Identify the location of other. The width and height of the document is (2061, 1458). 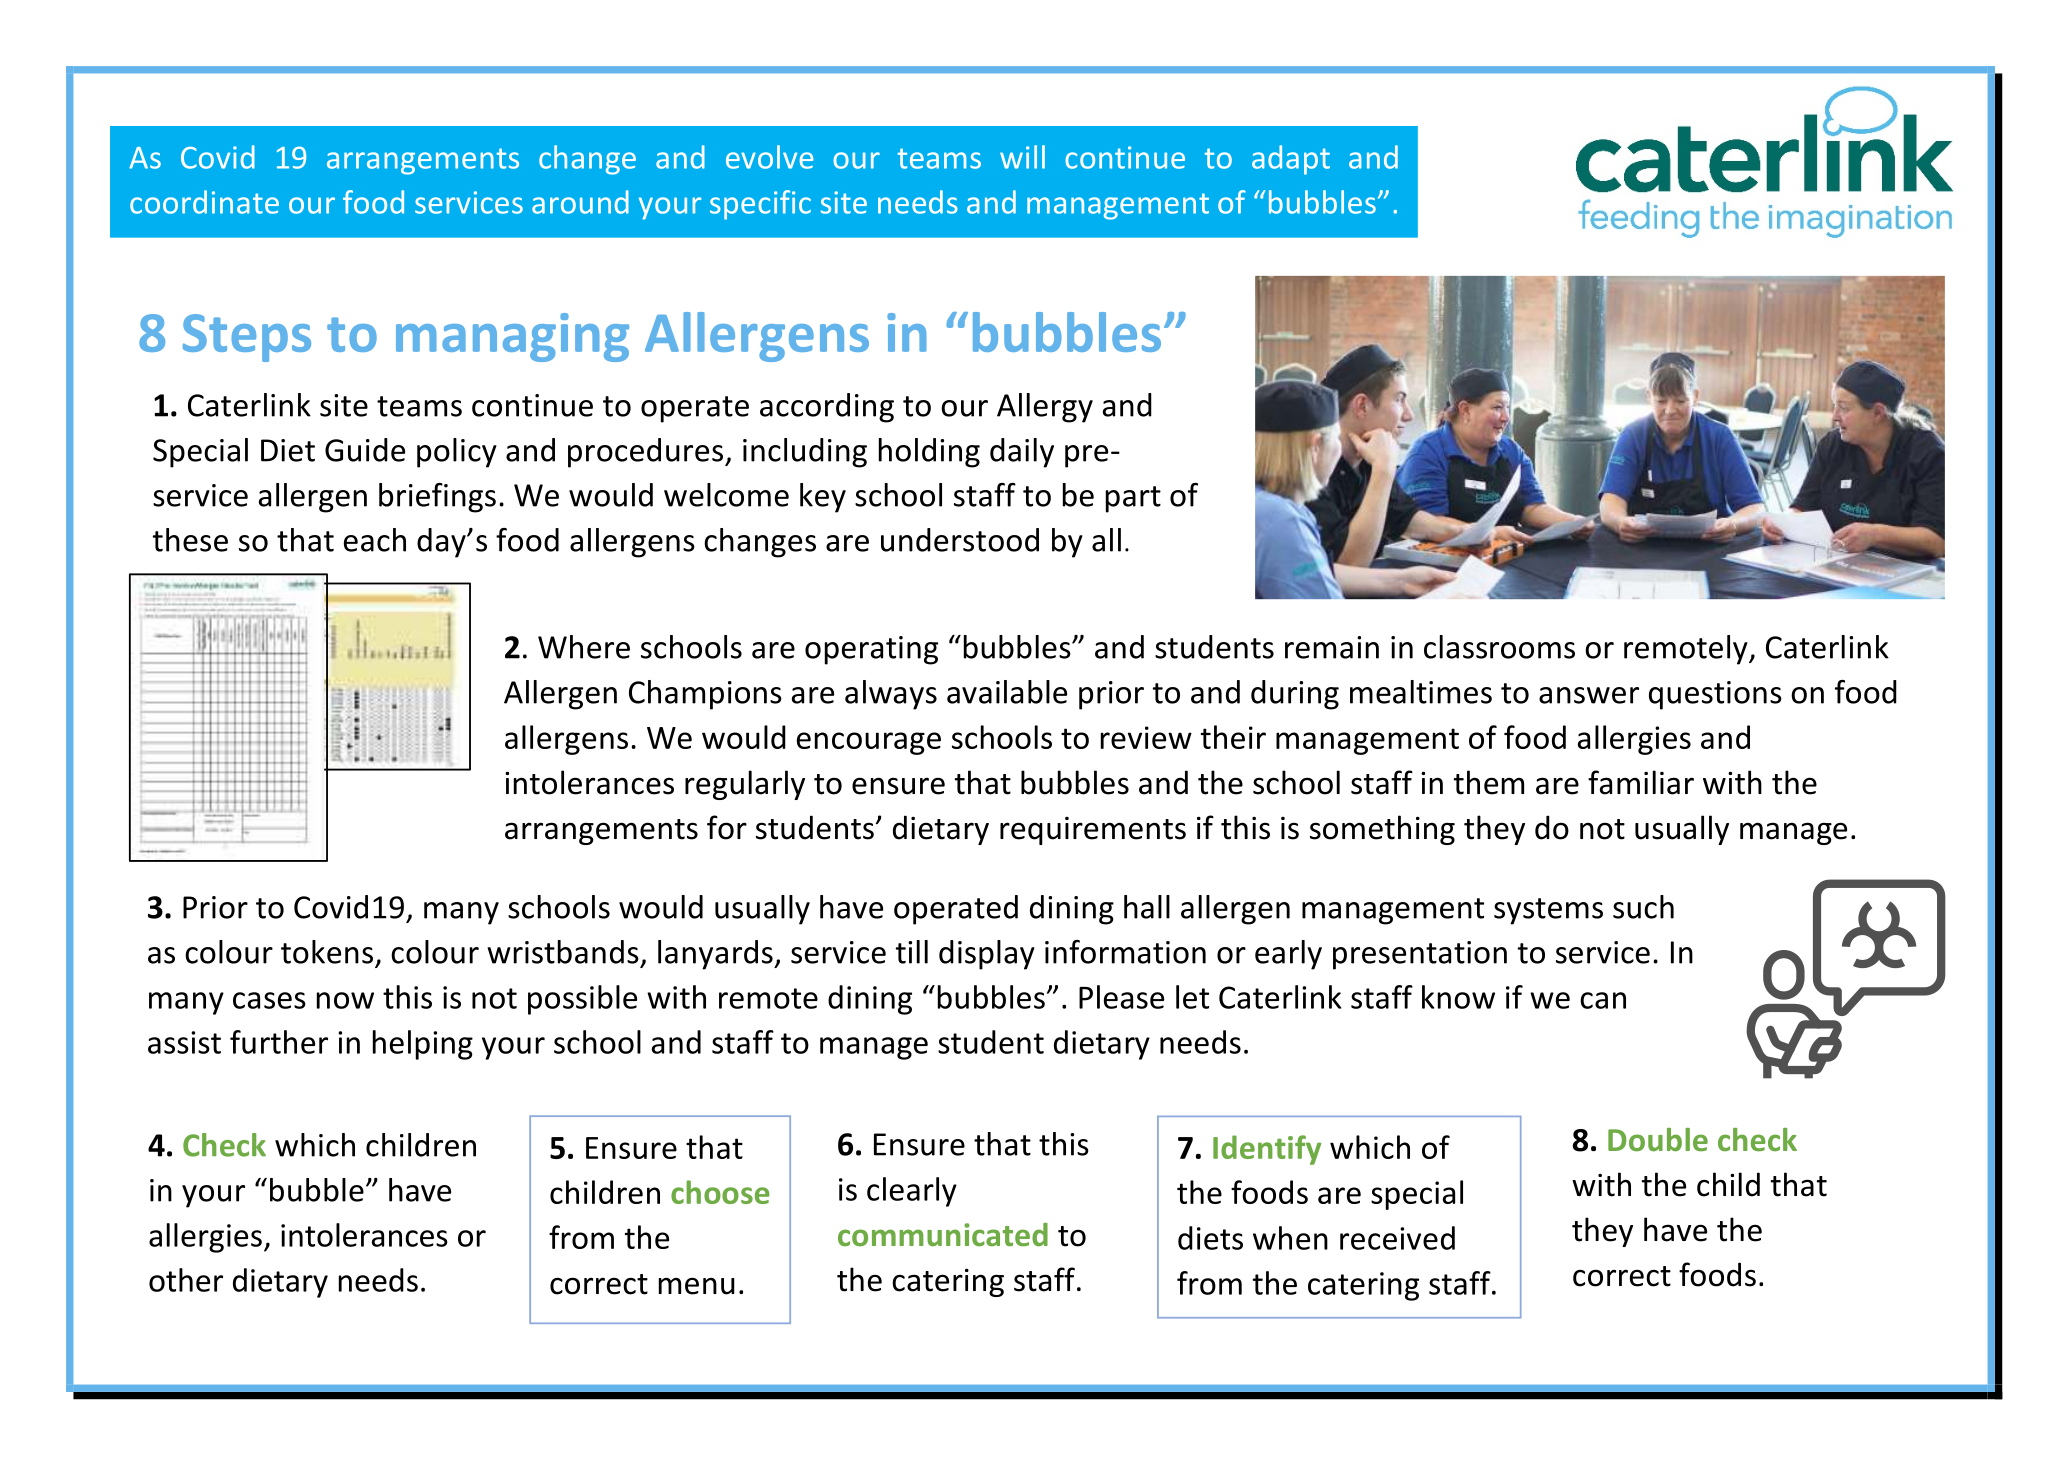
(186, 1280).
